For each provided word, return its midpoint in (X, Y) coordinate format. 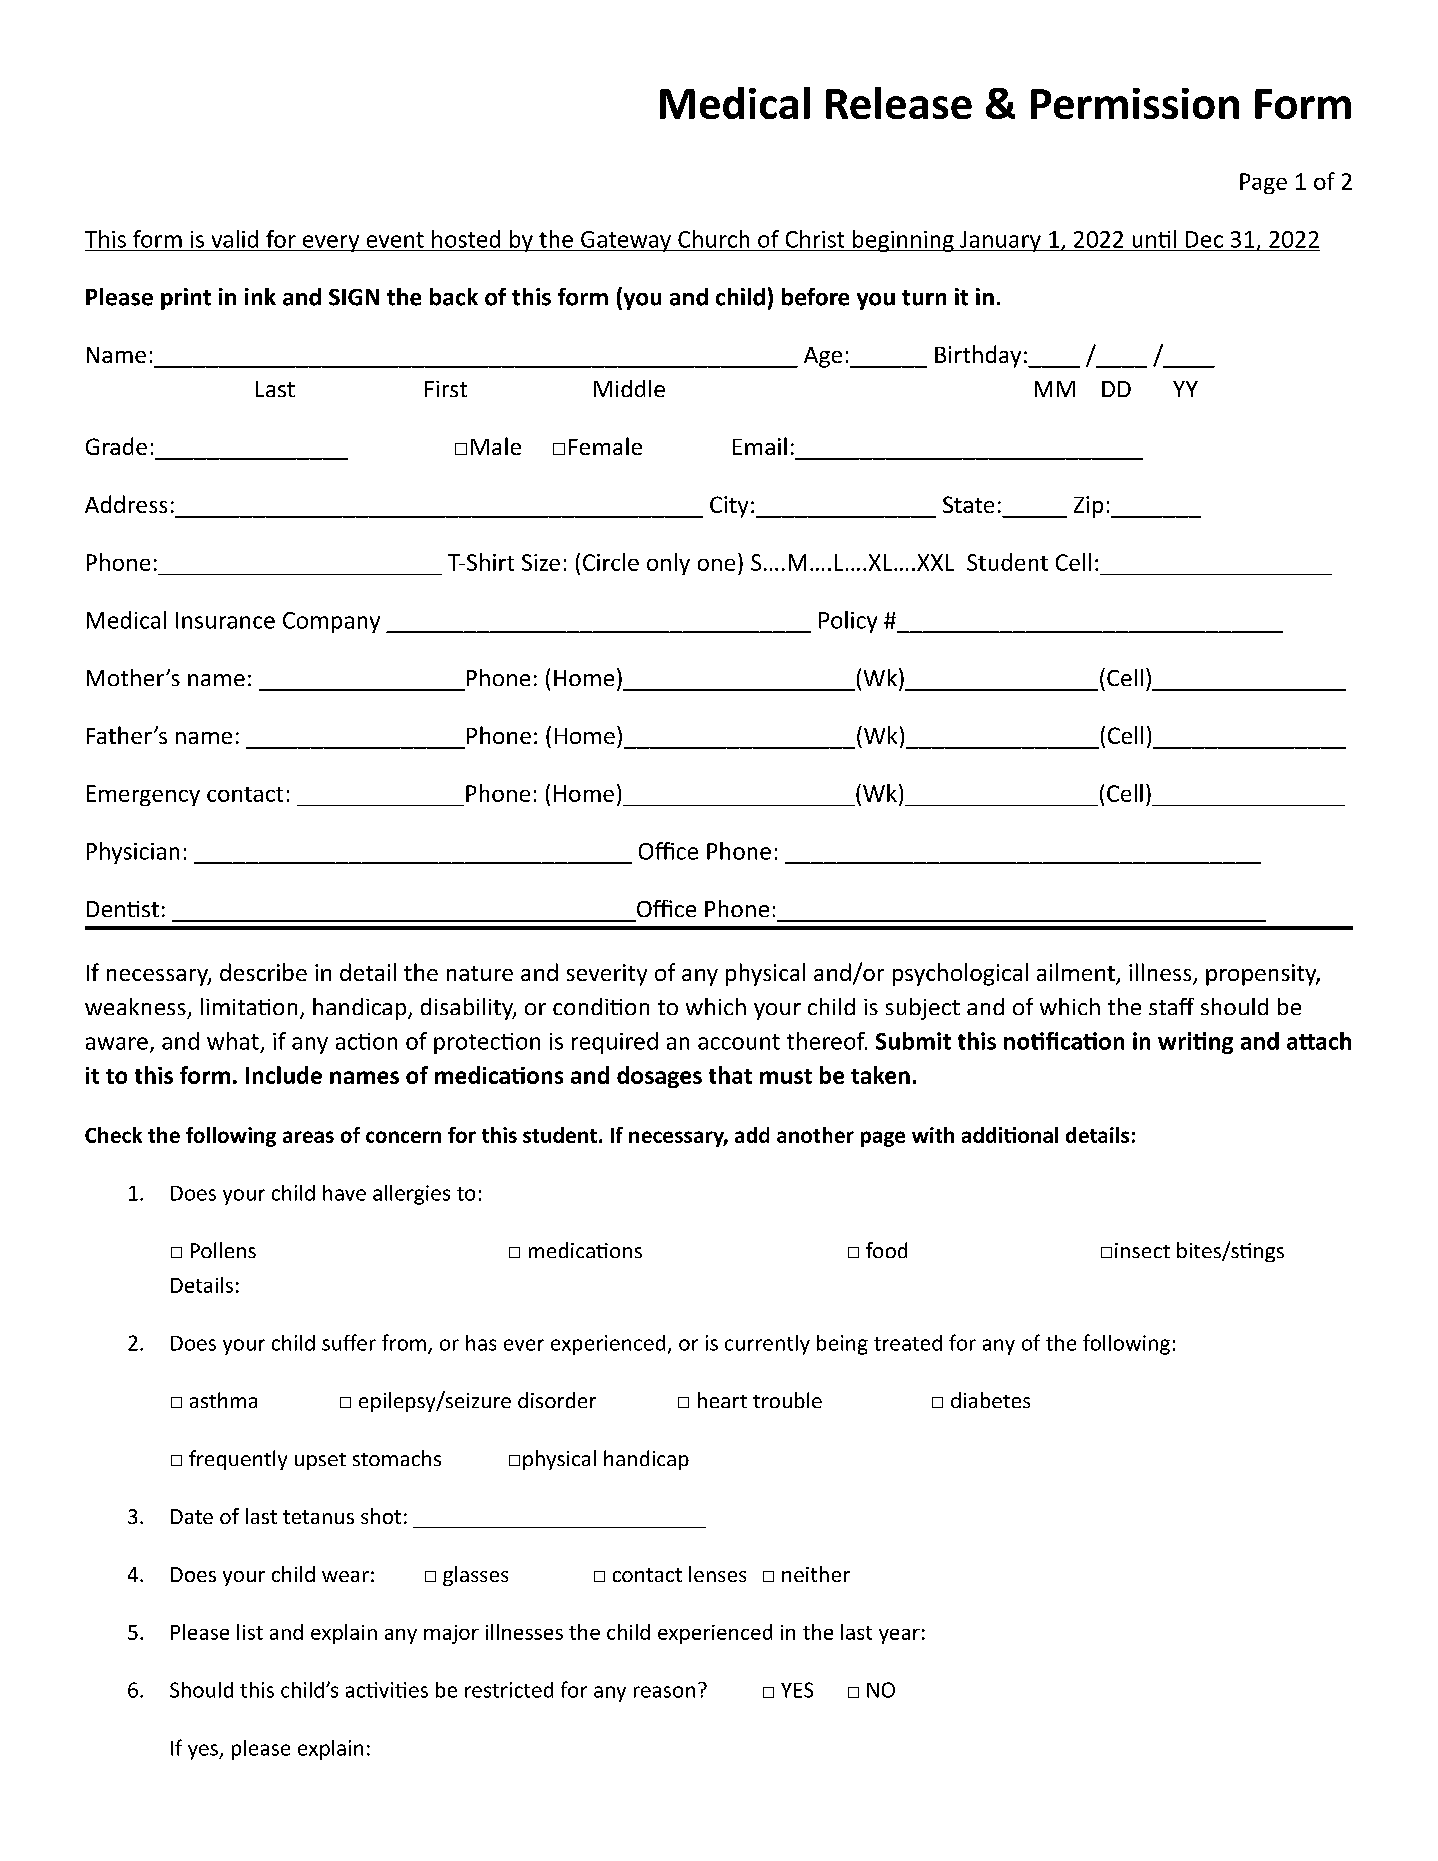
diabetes (990, 1400)
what (233, 1041)
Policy (848, 622)
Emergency (143, 795)
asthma (223, 1400)
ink (260, 296)
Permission (1135, 103)
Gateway (626, 241)
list (250, 1632)
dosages (659, 1077)
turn (924, 298)
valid (235, 239)
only (668, 564)
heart (722, 1400)
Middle (629, 388)
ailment (1077, 973)
